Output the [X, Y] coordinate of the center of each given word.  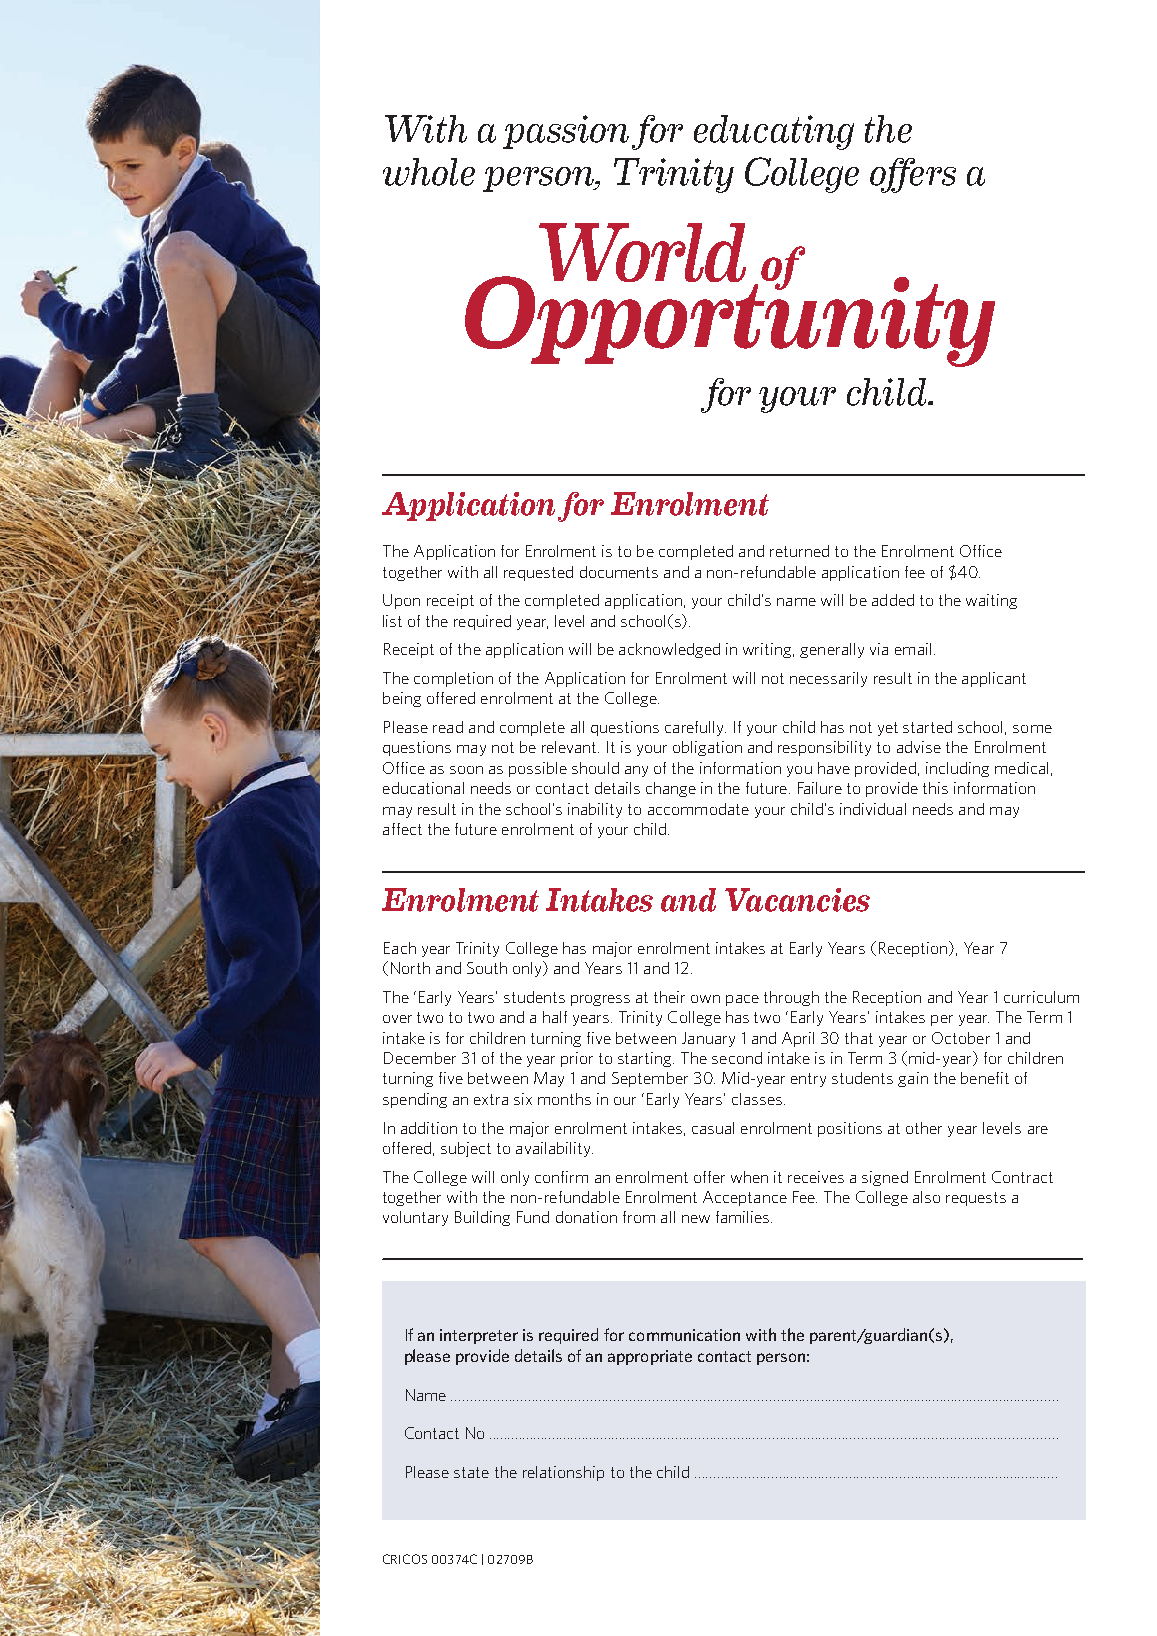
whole [429, 172]
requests [976, 1199]
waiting [991, 601]
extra [491, 1099]
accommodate [698, 809]
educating [774, 132]
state [471, 1472]
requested [538, 573]
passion [566, 132]
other [924, 1128]
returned [799, 551]
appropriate [650, 1357]
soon [466, 770]
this [935, 788]
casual [713, 1128]
